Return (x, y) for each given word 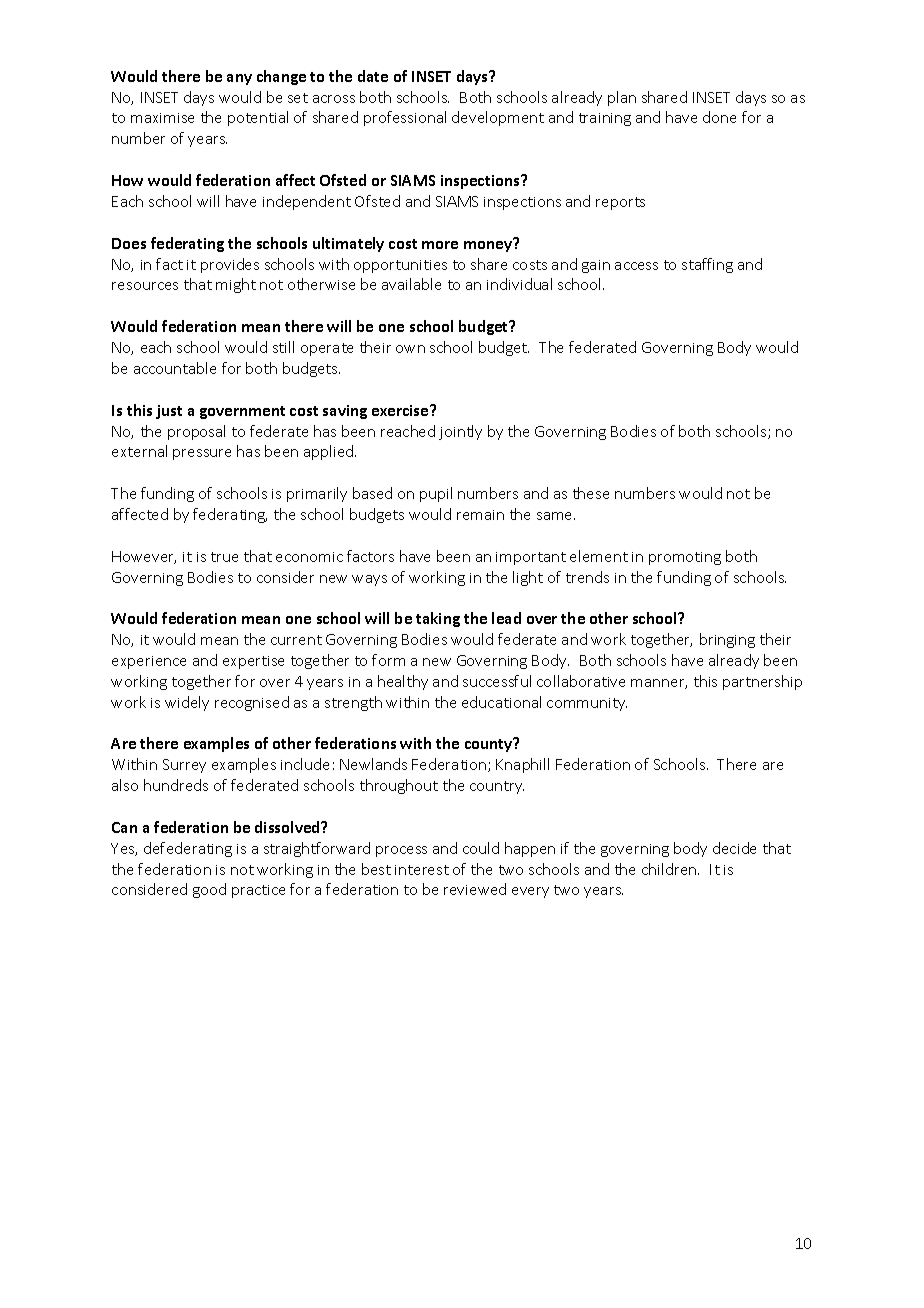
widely (187, 703)
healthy (403, 682)
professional (405, 118)
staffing (707, 265)
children (670, 869)
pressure (202, 454)
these (591, 493)
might (236, 285)
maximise (162, 118)
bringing (727, 640)
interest (422, 870)
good (209, 890)
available (411, 284)
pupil (436, 494)
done (719, 117)
